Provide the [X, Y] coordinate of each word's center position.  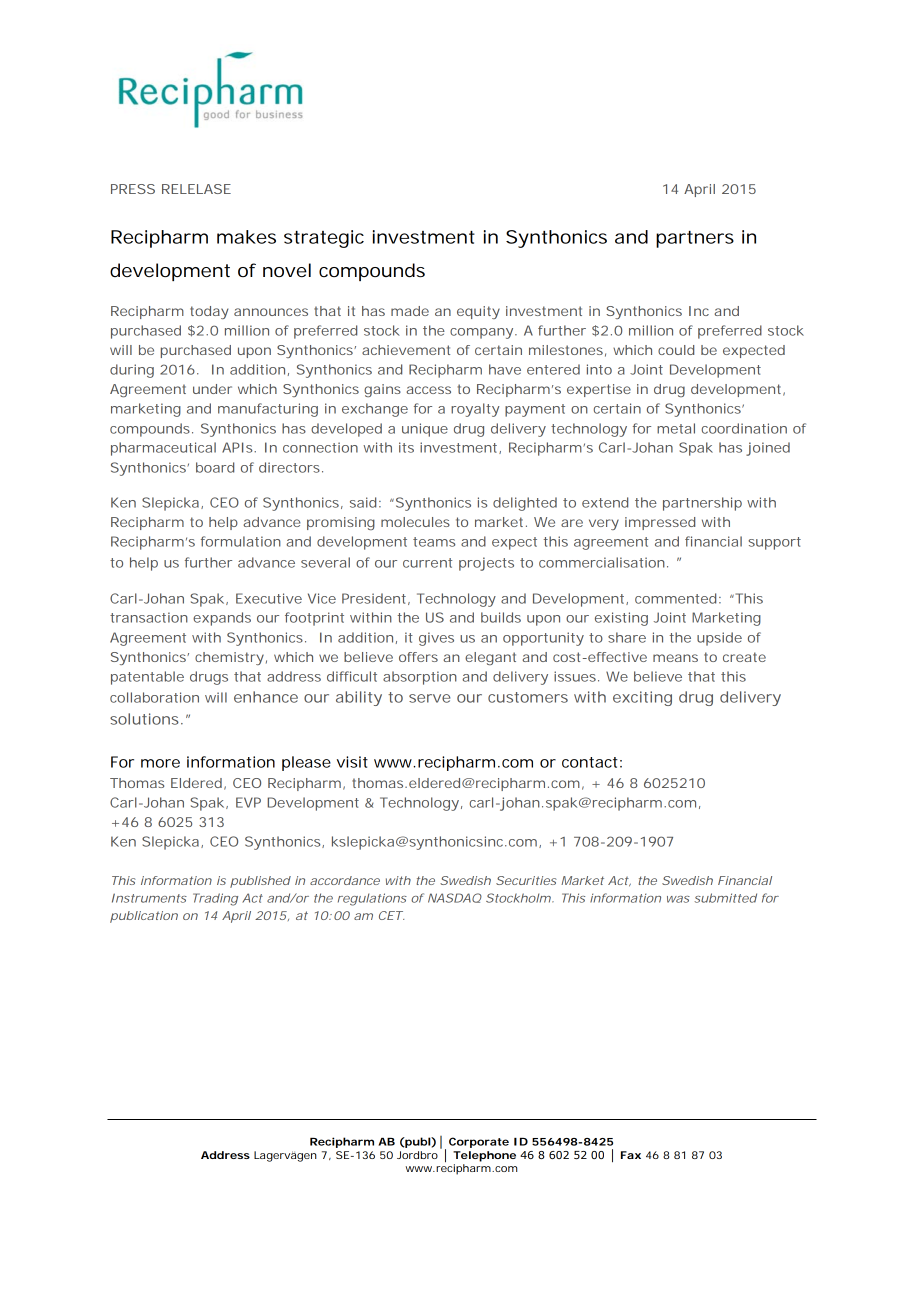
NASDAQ [455, 898]
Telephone [484, 1156]
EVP [248, 802]
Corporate [479, 1142]
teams [434, 542]
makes [246, 237]
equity [478, 312]
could [676, 350]
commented [675, 598]
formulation [241, 541]
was [678, 899]
